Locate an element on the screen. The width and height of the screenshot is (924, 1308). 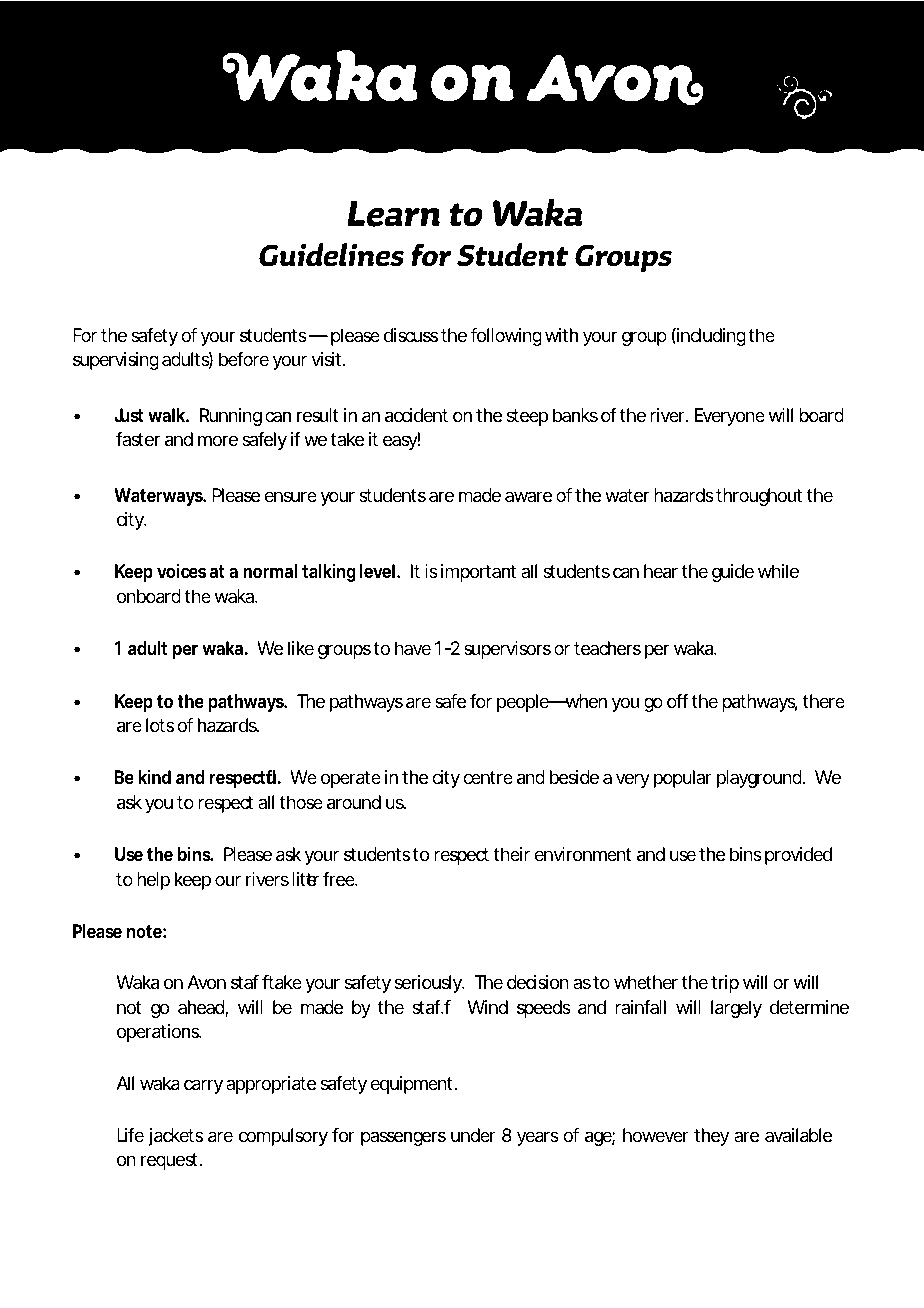
lots is located at coordinates (160, 725).
